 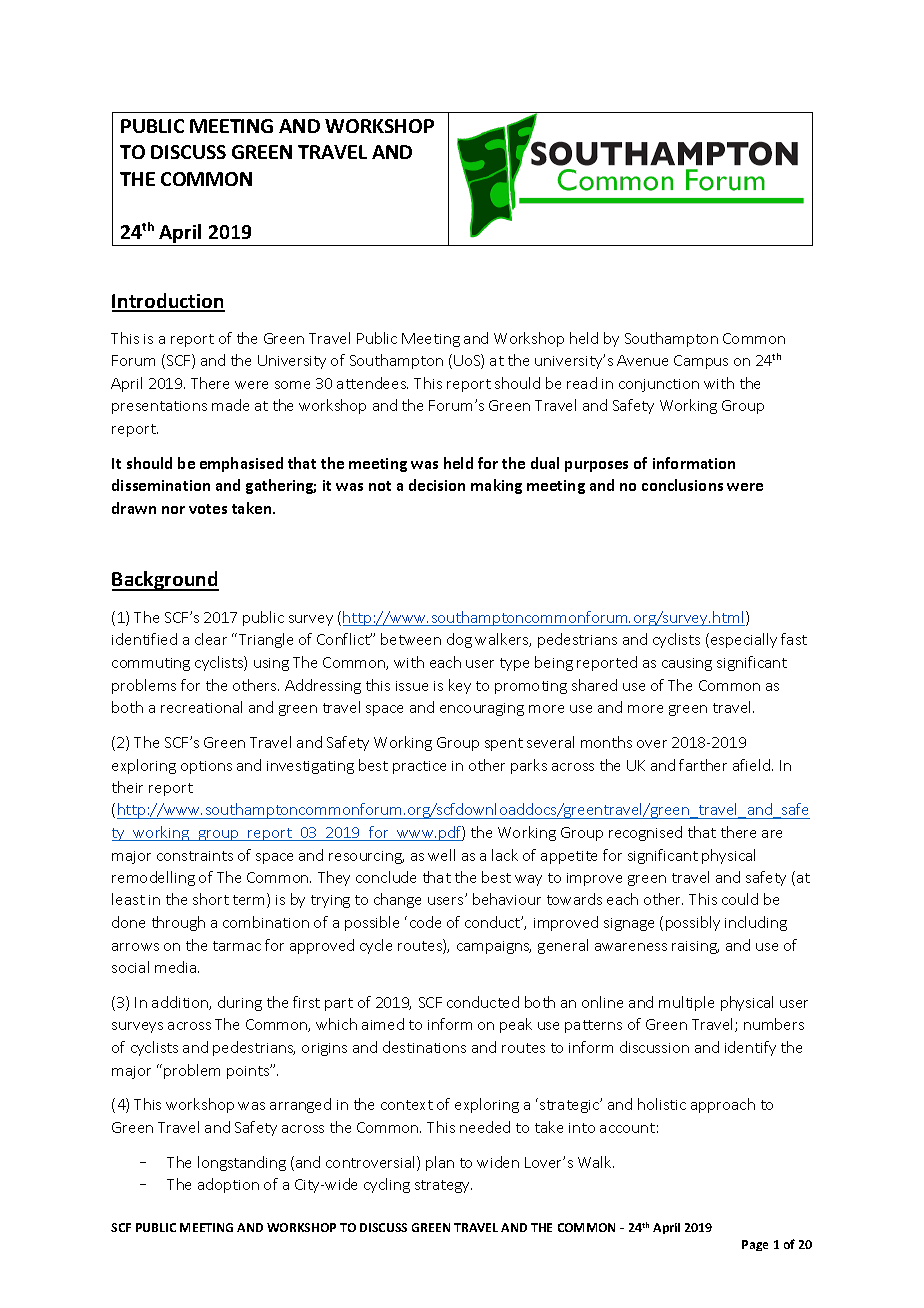 What do you see at coordinates (168, 302) in the screenshot?
I see `Introduction` at bounding box center [168, 302].
